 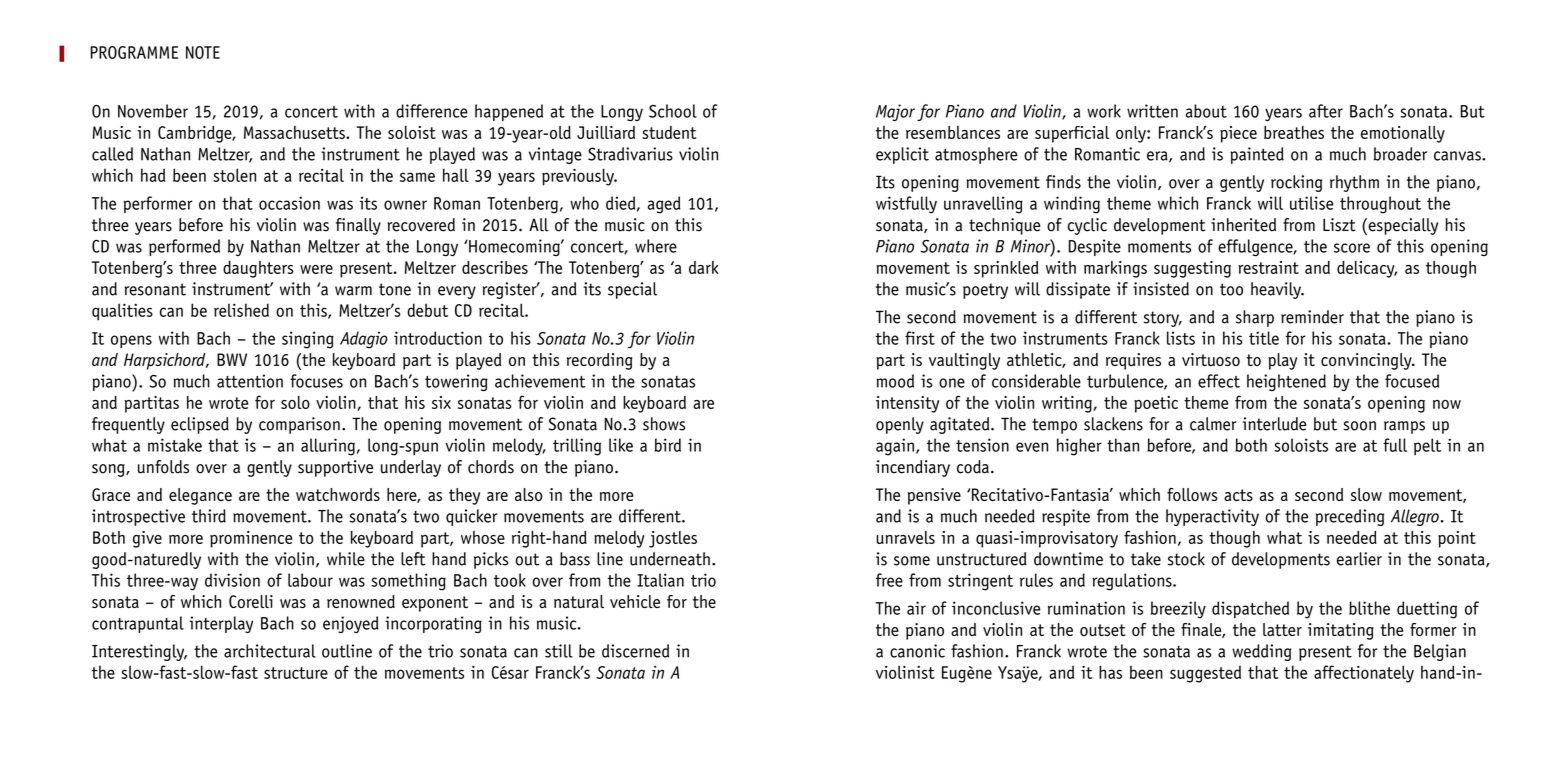 What do you see at coordinates (895, 381) in the document?
I see `mood` at bounding box center [895, 381].
